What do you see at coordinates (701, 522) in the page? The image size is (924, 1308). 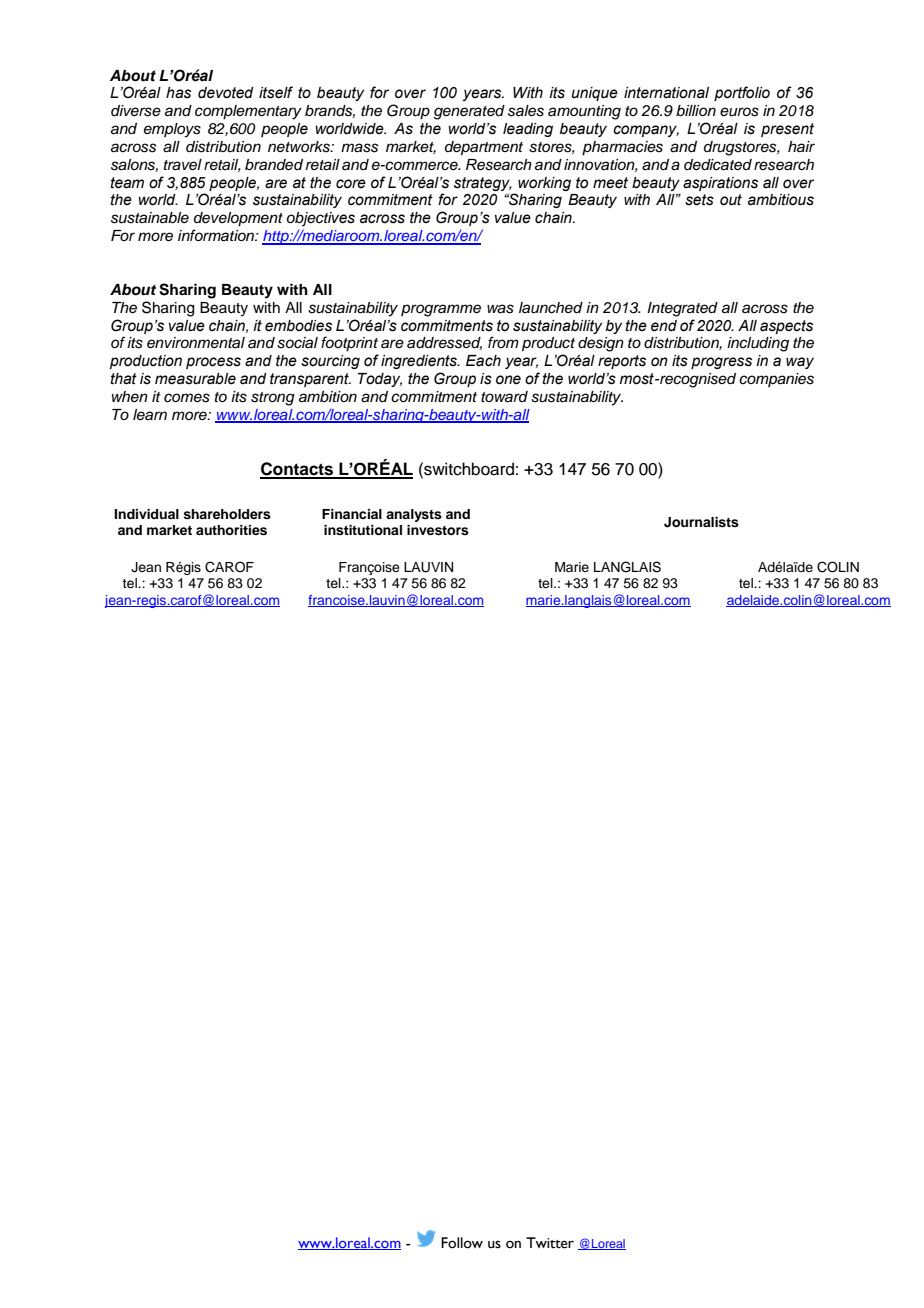 I see `Journalists` at bounding box center [701, 522].
